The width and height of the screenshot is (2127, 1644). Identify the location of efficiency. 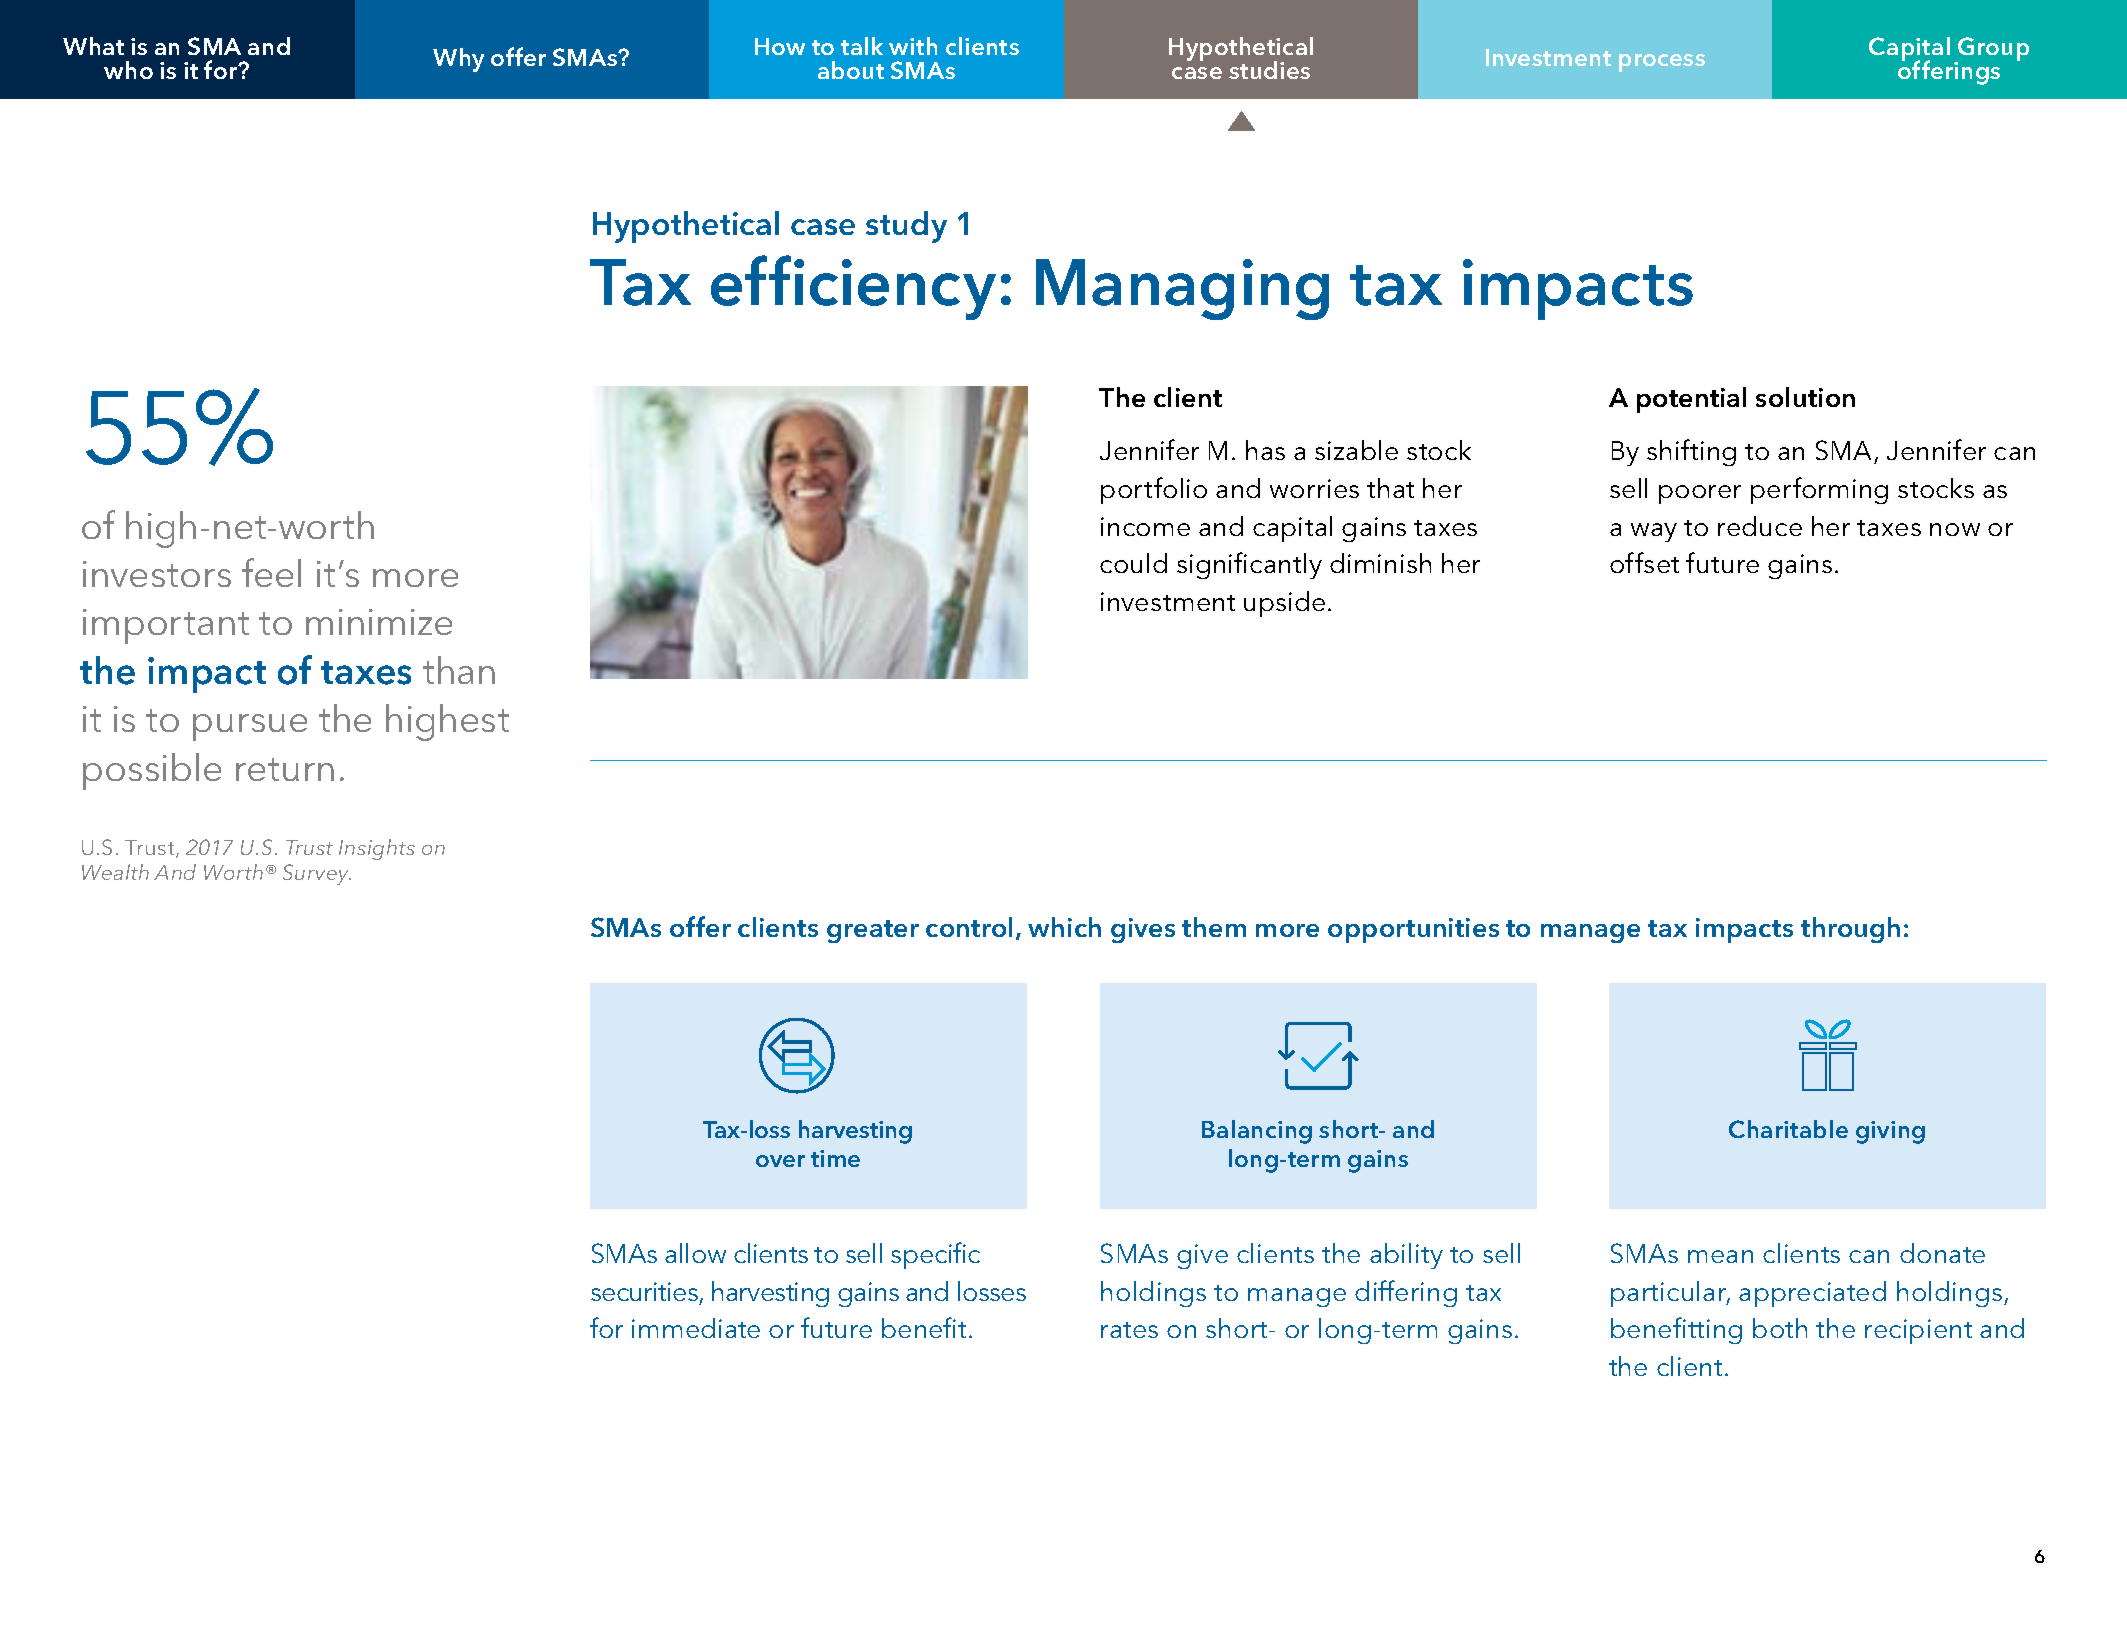
(853, 287).
